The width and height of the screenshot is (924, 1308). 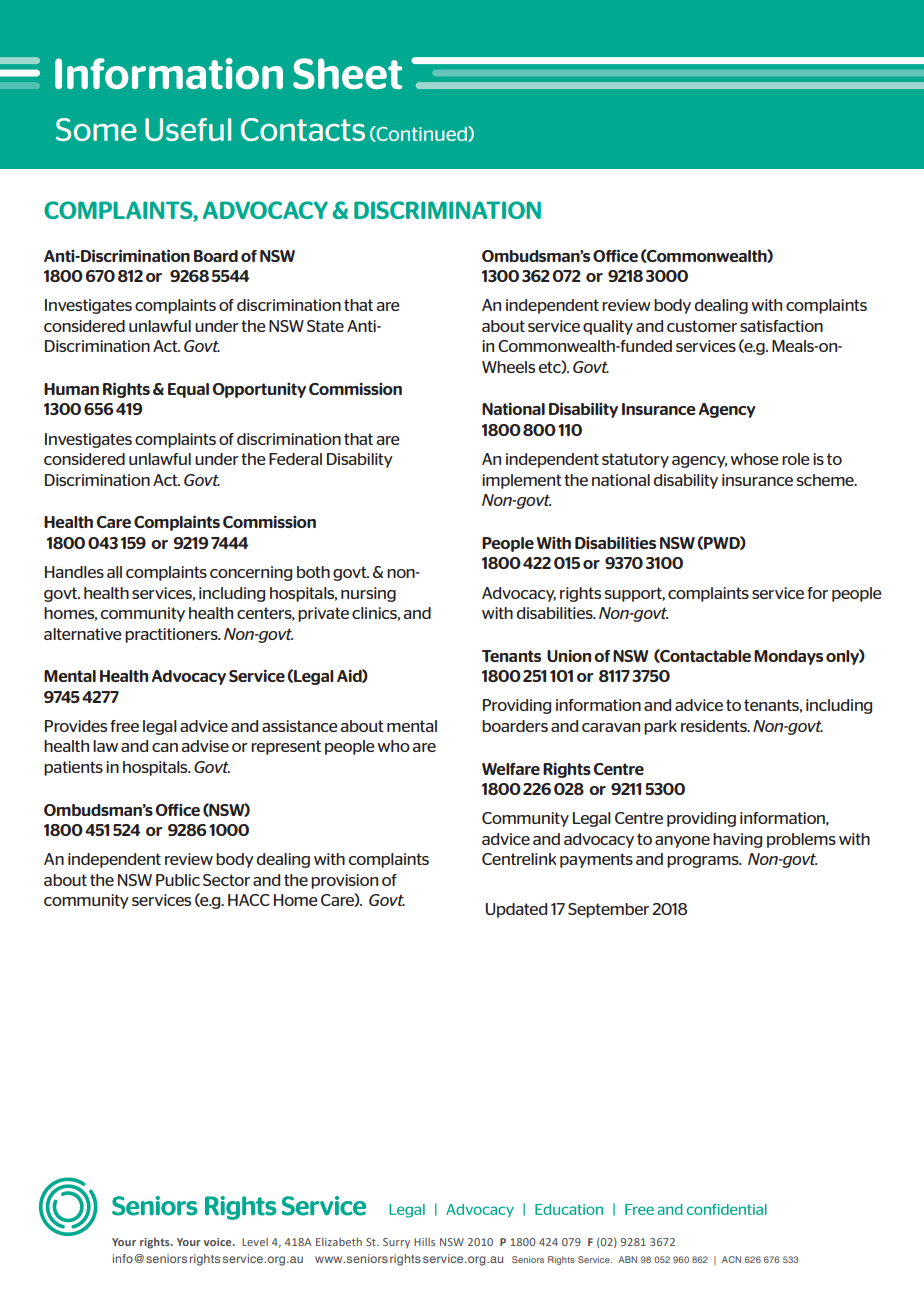 What do you see at coordinates (702, 326) in the screenshot?
I see `customer` at bounding box center [702, 326].
